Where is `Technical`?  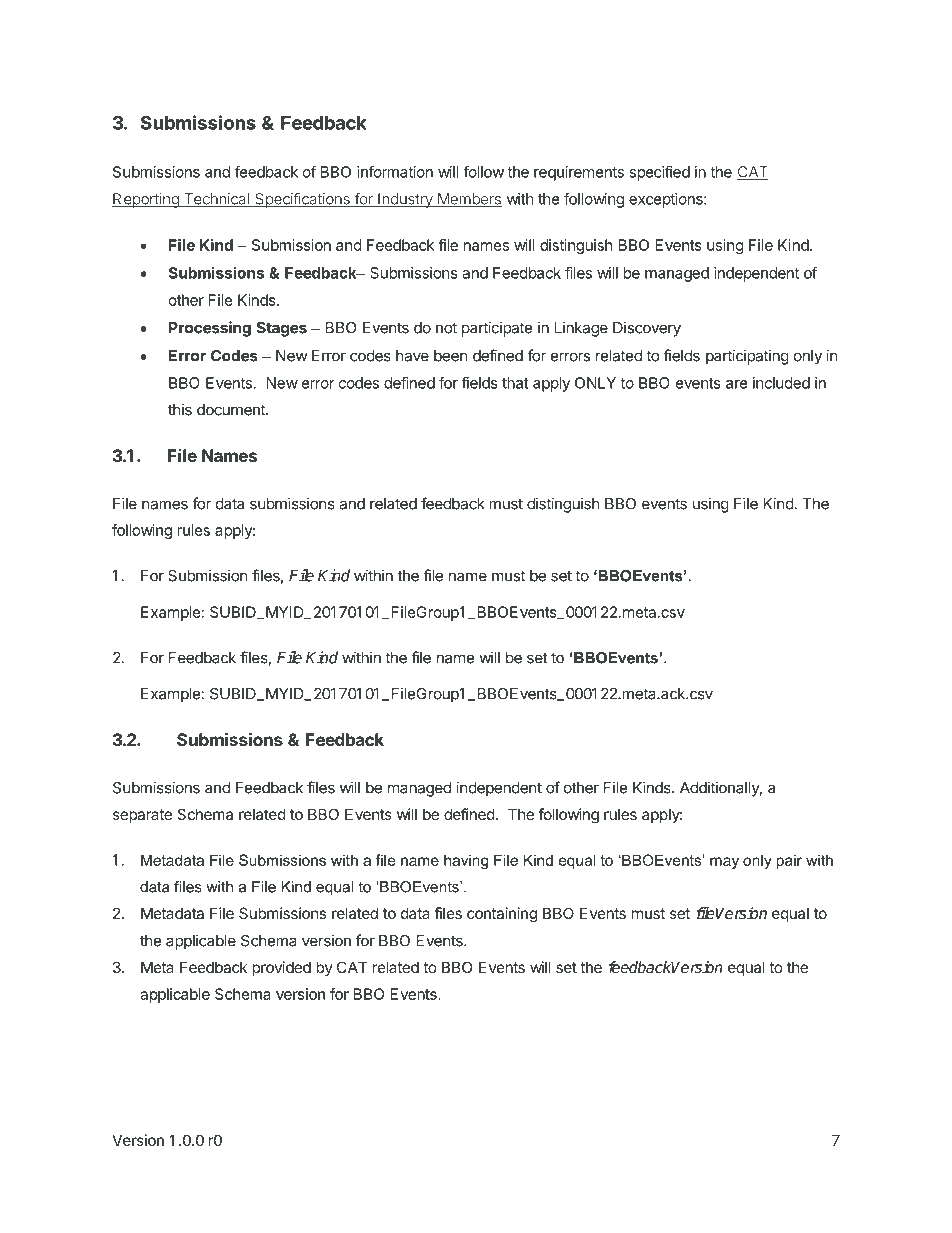
Technical is located at coordinates (216, 200).
